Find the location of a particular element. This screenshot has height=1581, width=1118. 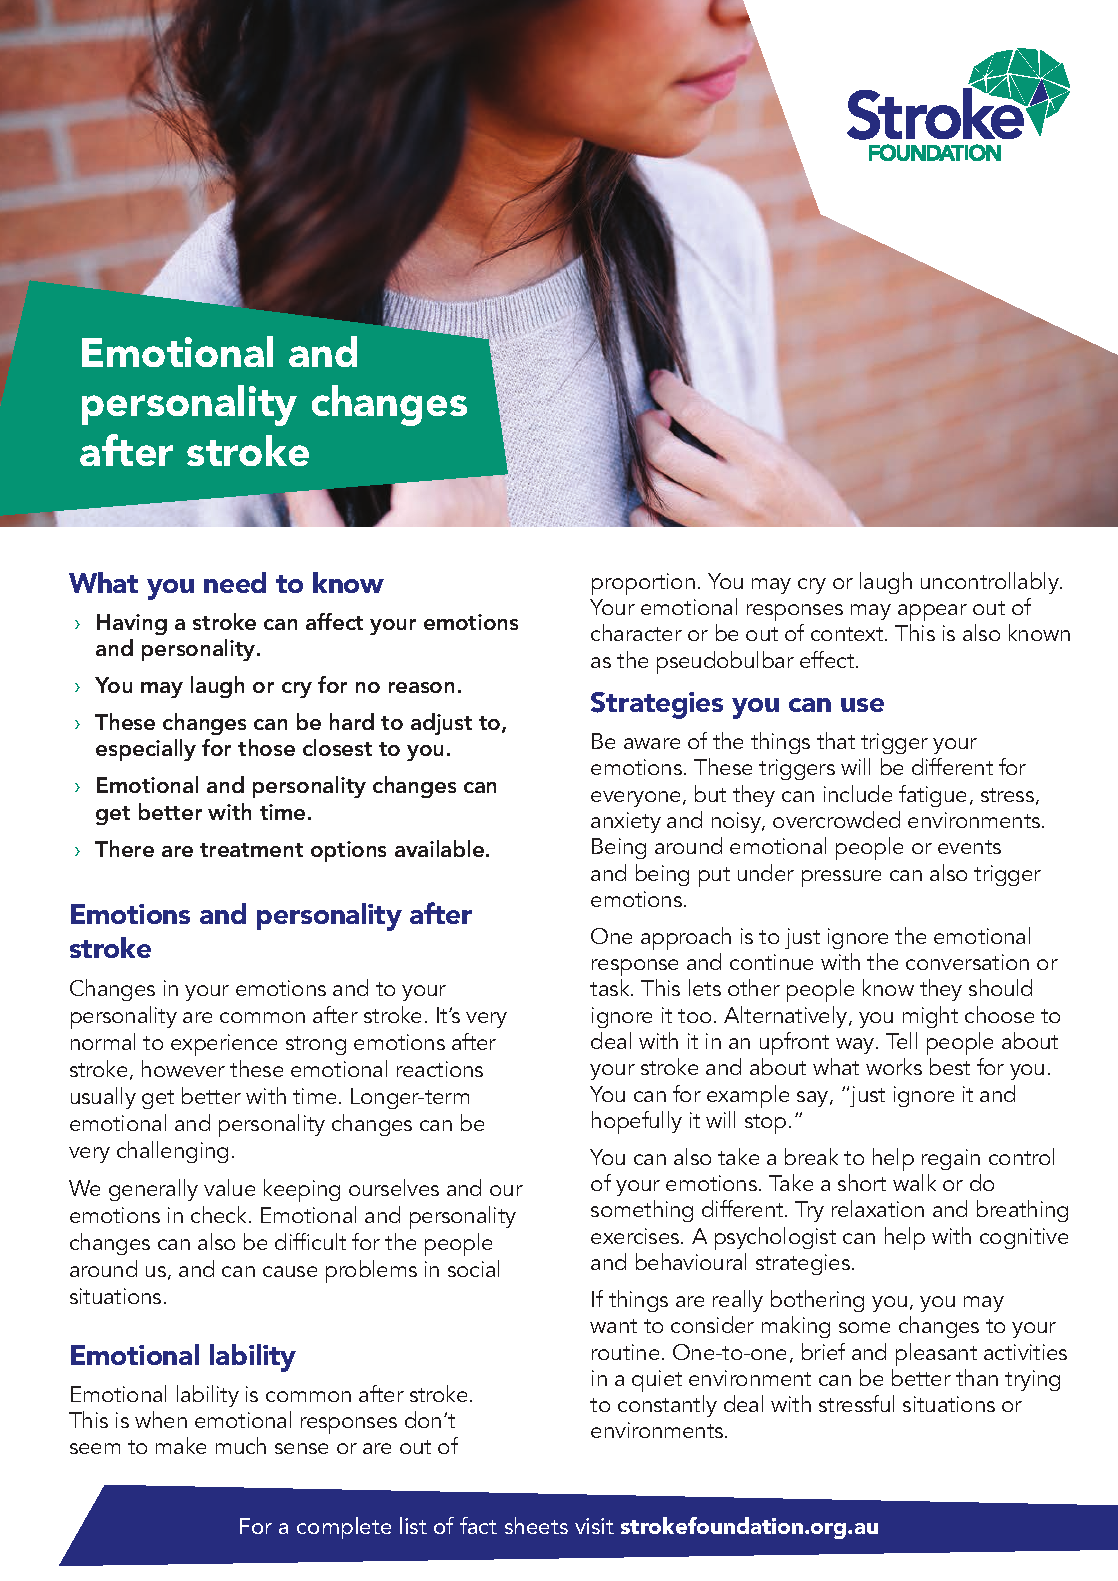

conversation is located at coordinates (967, 962).
